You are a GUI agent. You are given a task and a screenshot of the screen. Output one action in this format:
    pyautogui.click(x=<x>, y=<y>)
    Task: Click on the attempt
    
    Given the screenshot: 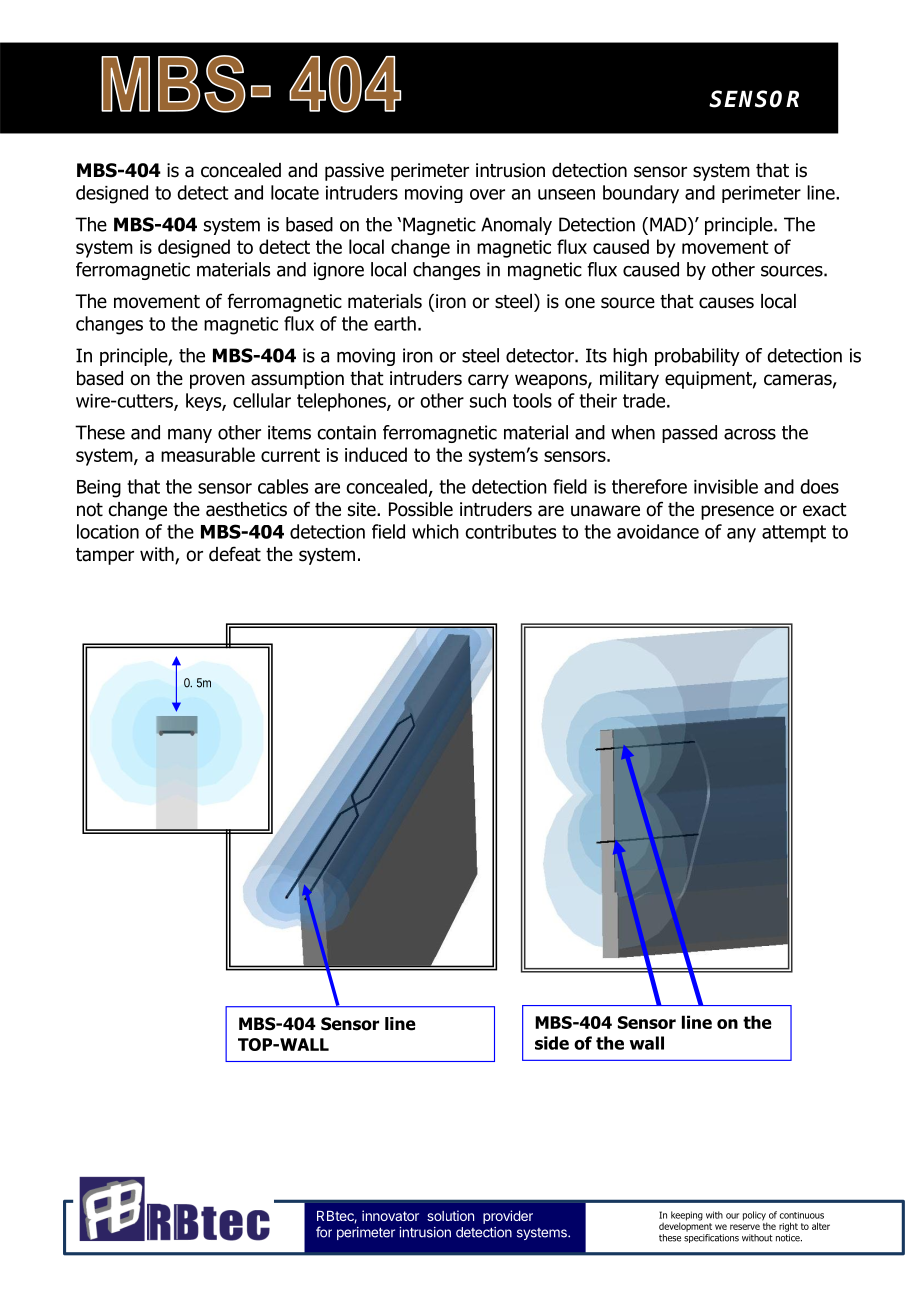 What is the action you would take?
    pyautogui.click(x=794, y=534)
